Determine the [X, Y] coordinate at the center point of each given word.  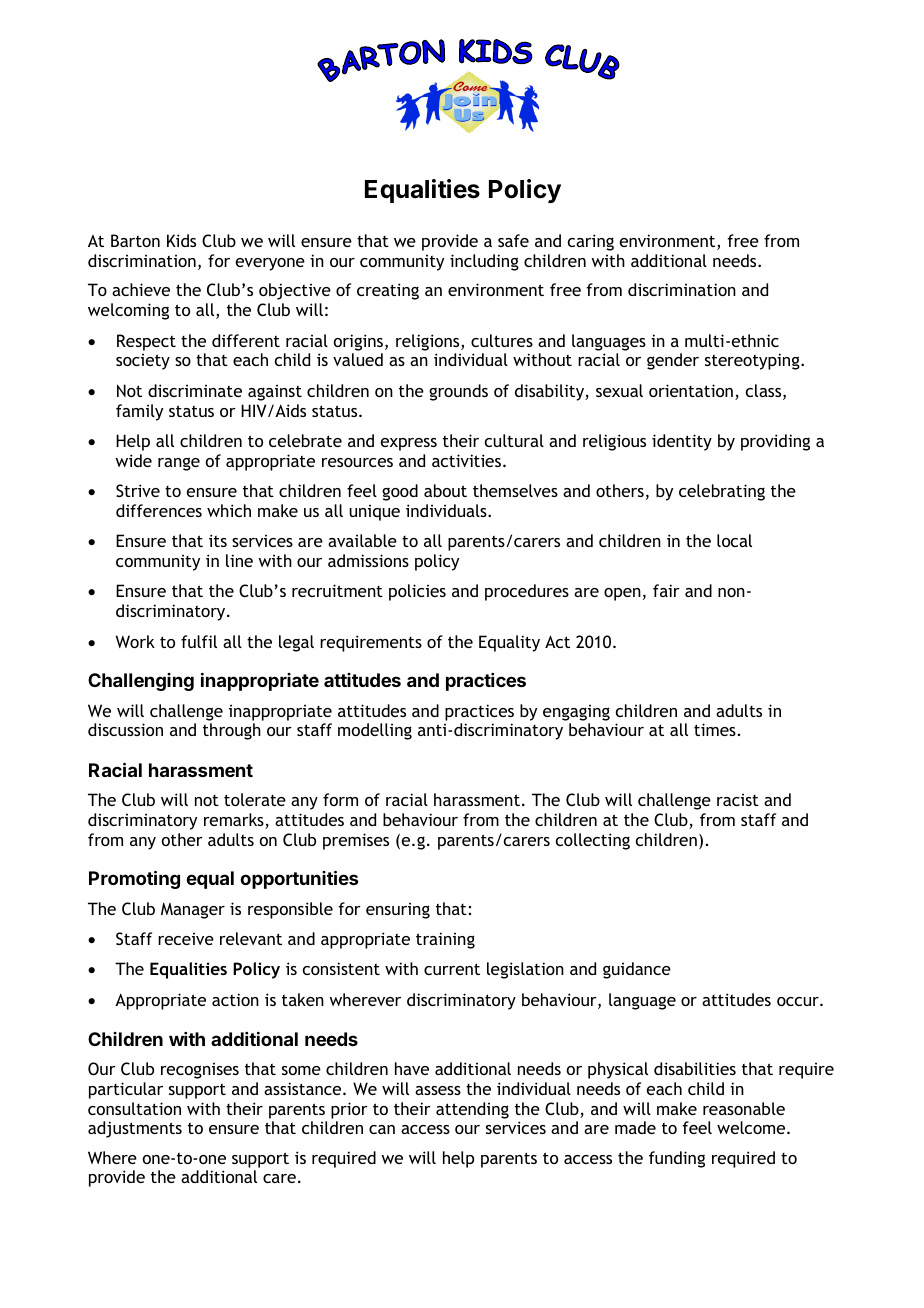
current [452, 969]
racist [738, 800]
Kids [181, 240]
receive [186, 939]
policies [417, 592]
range [179, 464]
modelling [375, 731]
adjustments [135, 1129]
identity [682, 442]
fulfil [199, 641]
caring [591, 242]
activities [466, 460]
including [484, 262]
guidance [637, 970]
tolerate [255, 799]
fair [666, 590]
